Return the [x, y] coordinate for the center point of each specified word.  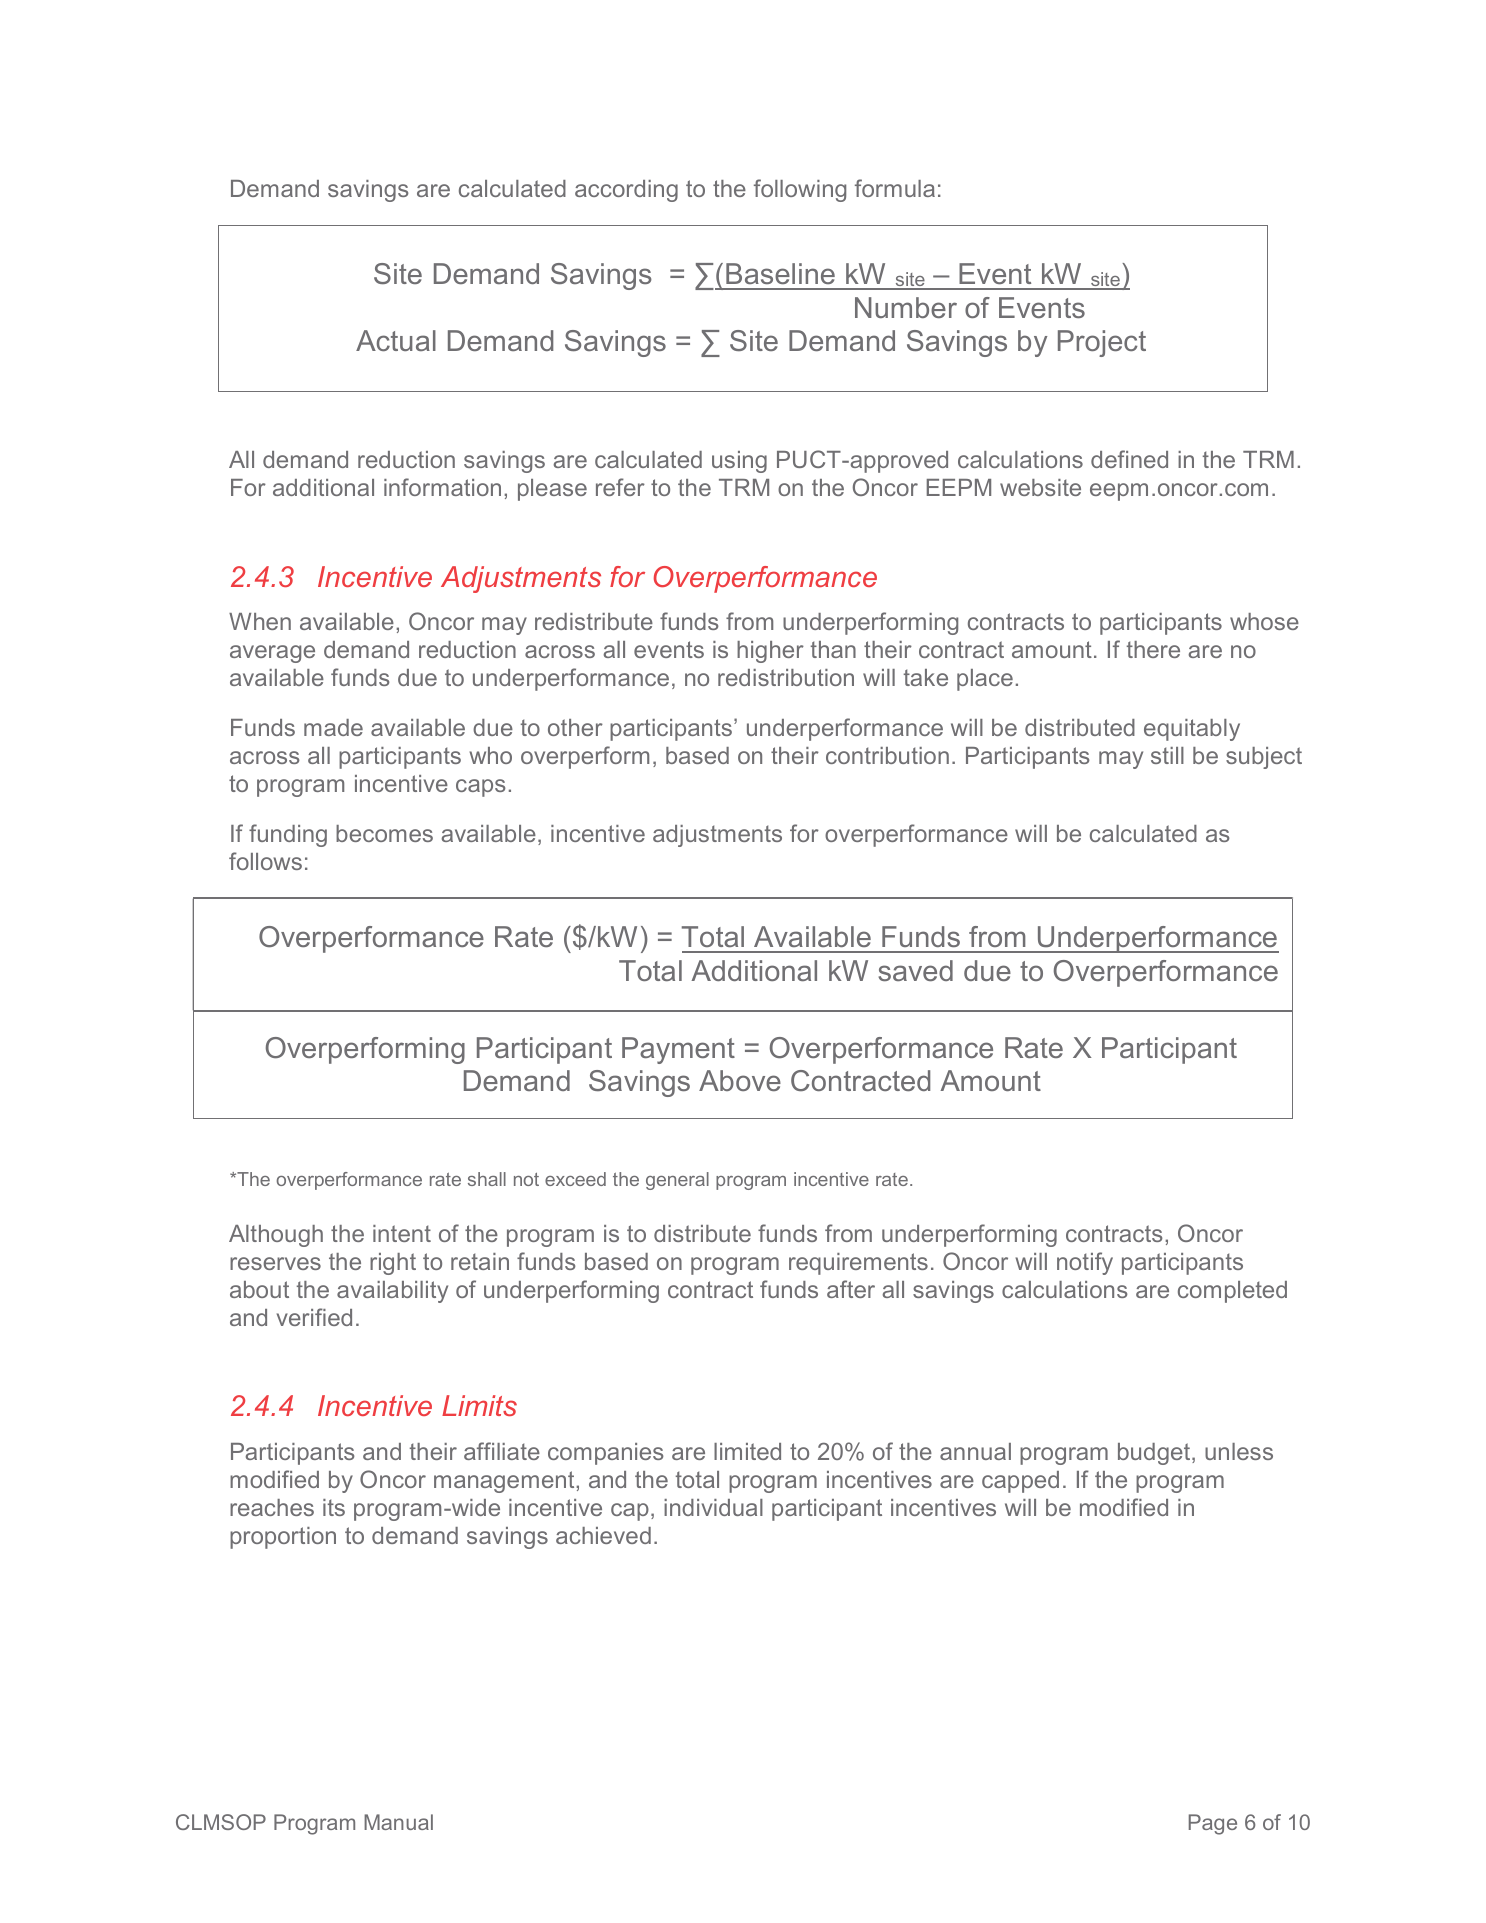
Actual [396, 340]
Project [1102, 343]
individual [713, 1507]
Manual [398, 1822]
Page [1213, 1824]
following [800, 190]
